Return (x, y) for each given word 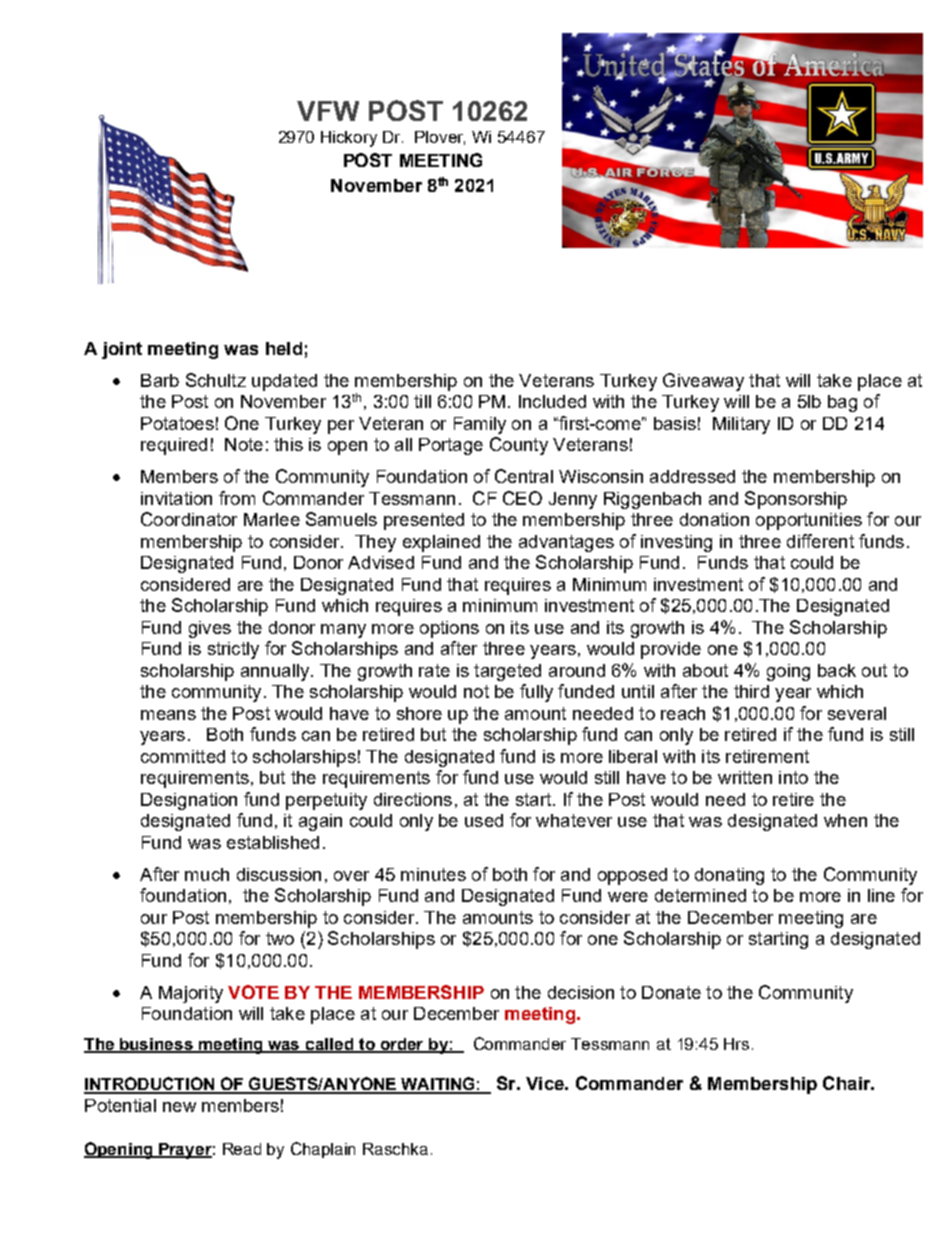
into (793, 777)
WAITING (438, 1085)
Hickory (349, 139)
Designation (189, 801)
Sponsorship (796, 500)
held (284, 348)
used (484, 820)
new (179, 1107)
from (237, 498)
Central (524, 476)
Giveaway (703, 382)
